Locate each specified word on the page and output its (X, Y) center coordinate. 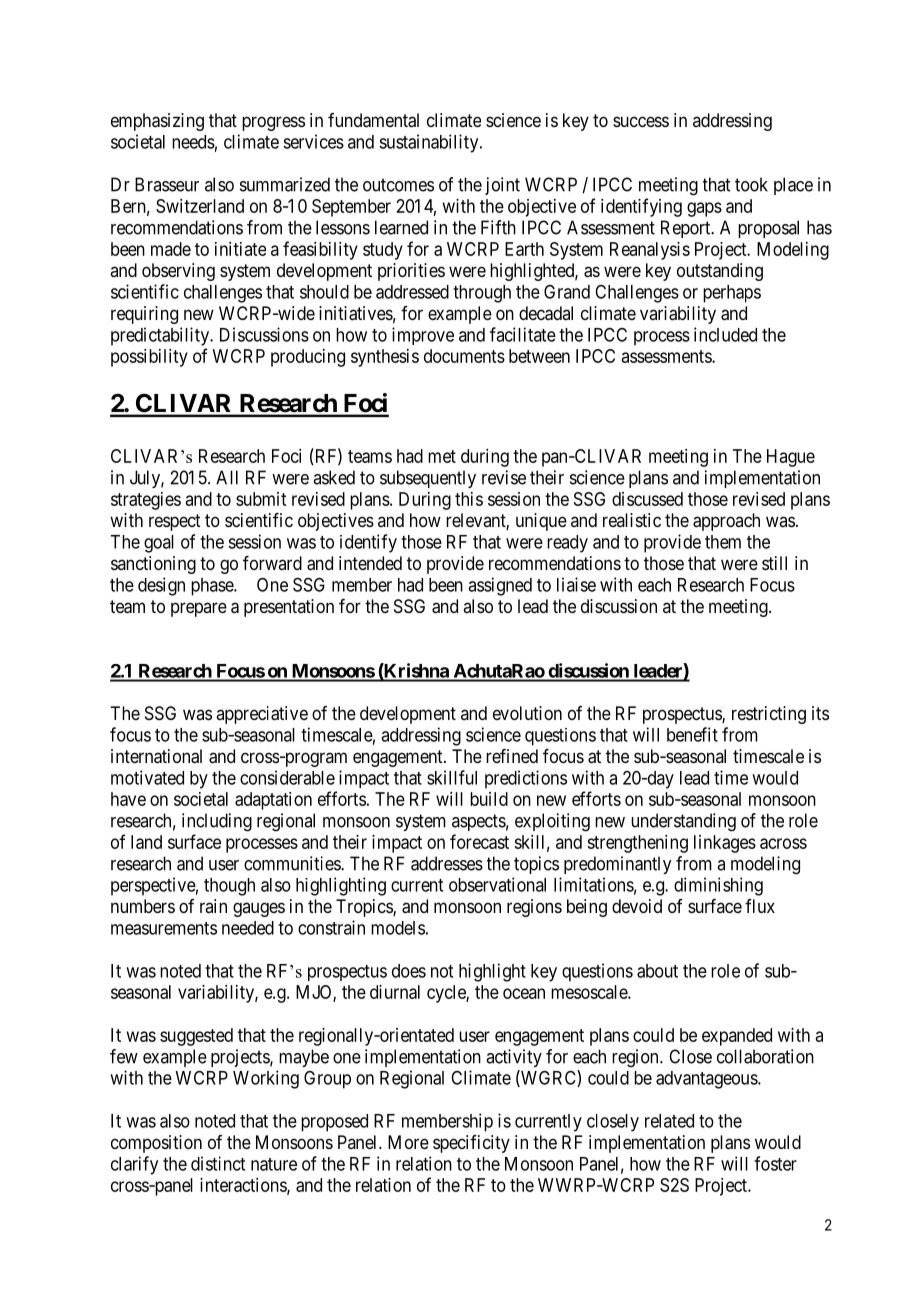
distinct (218, 1163)
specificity (471, 1144)
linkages (725, 844)
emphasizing (157, 122)
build (489, 799)
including (217, 822)
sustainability (430, 143)
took (751, 184)
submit (261, 499)
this (469, 499)
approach (726, 522)
